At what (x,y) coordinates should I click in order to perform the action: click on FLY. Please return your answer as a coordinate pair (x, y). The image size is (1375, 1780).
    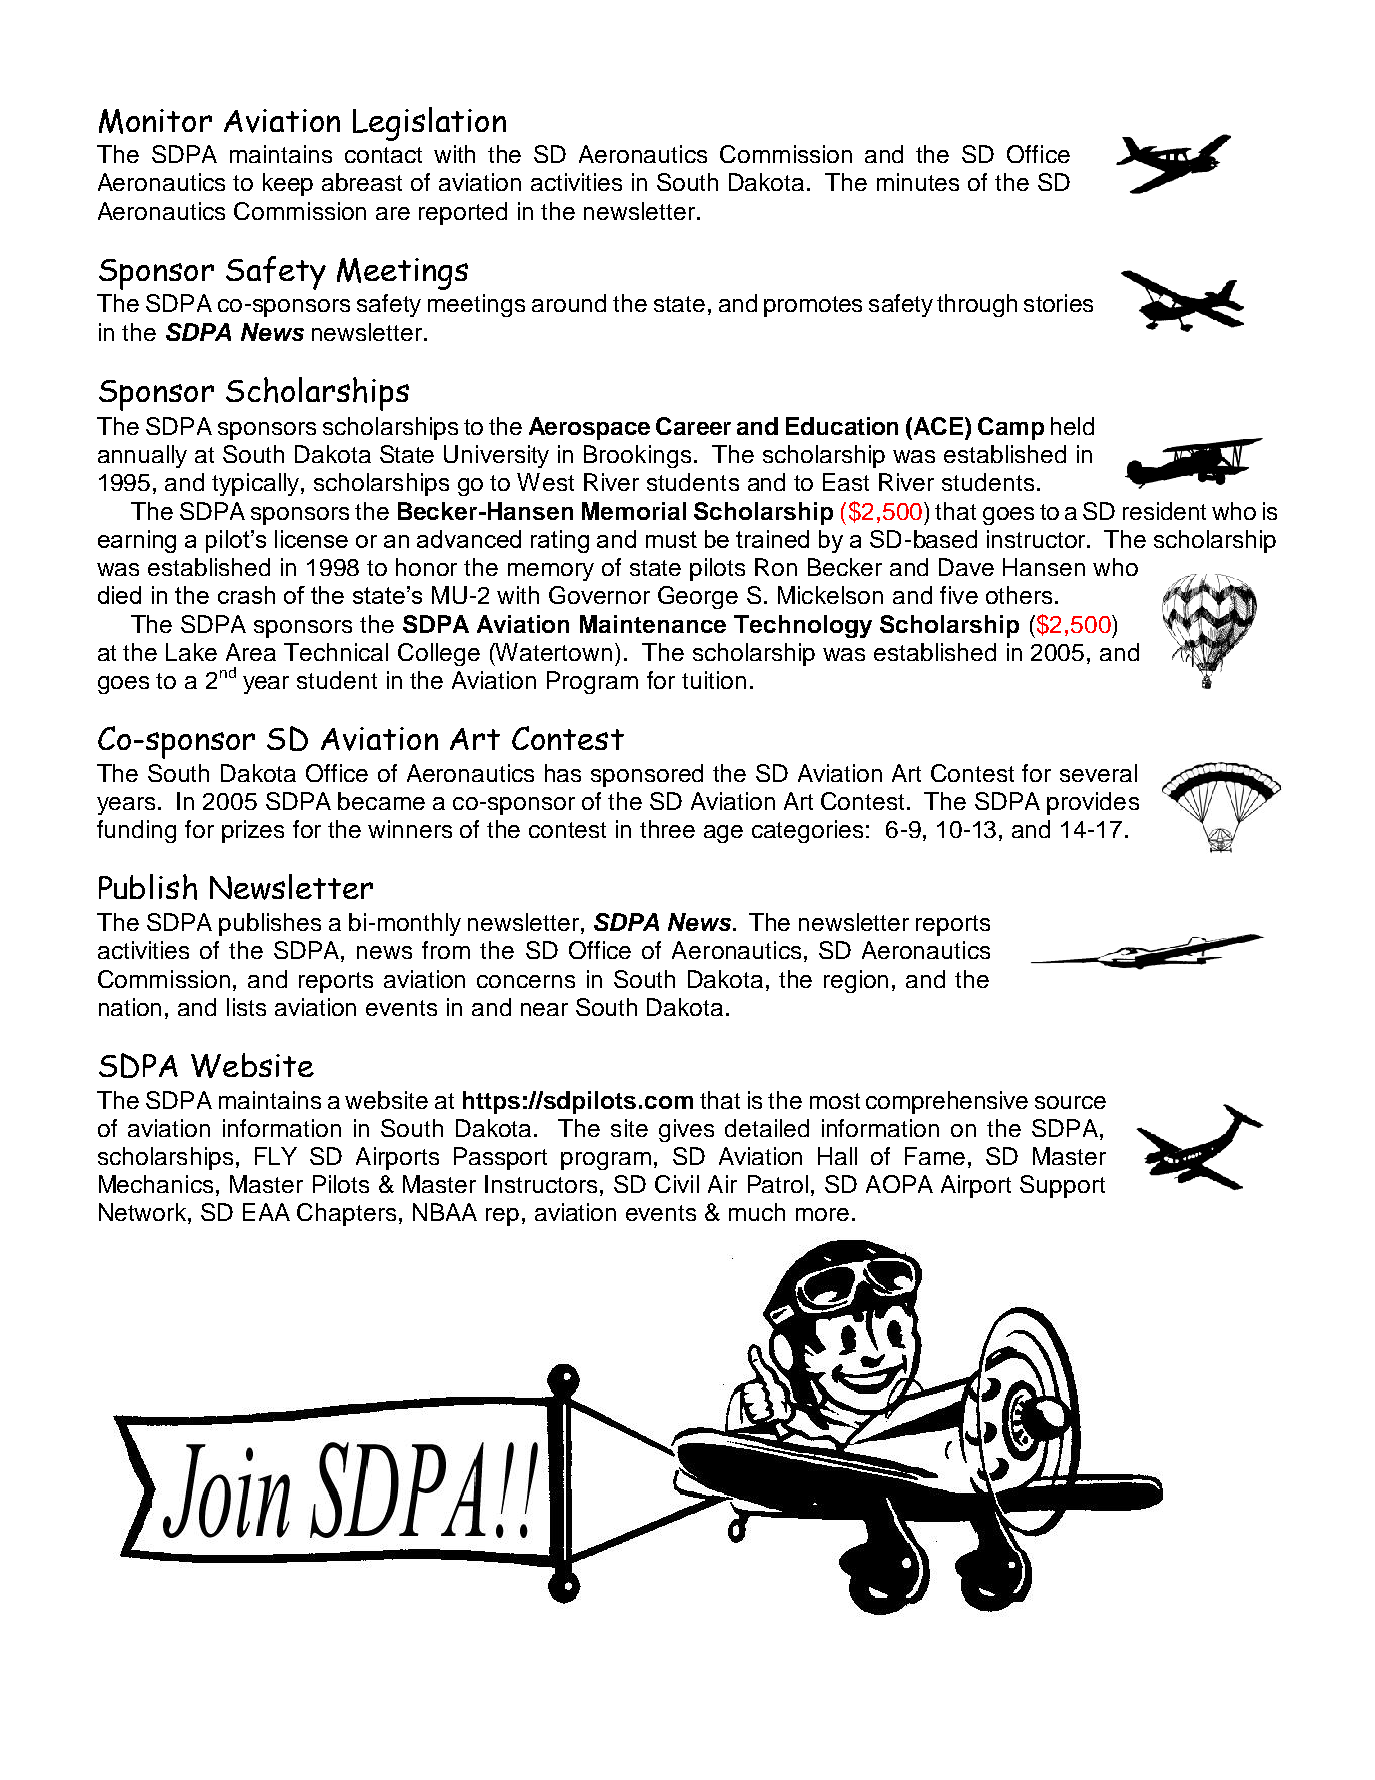
    Looking at the image, I should click on (276, 1156).
